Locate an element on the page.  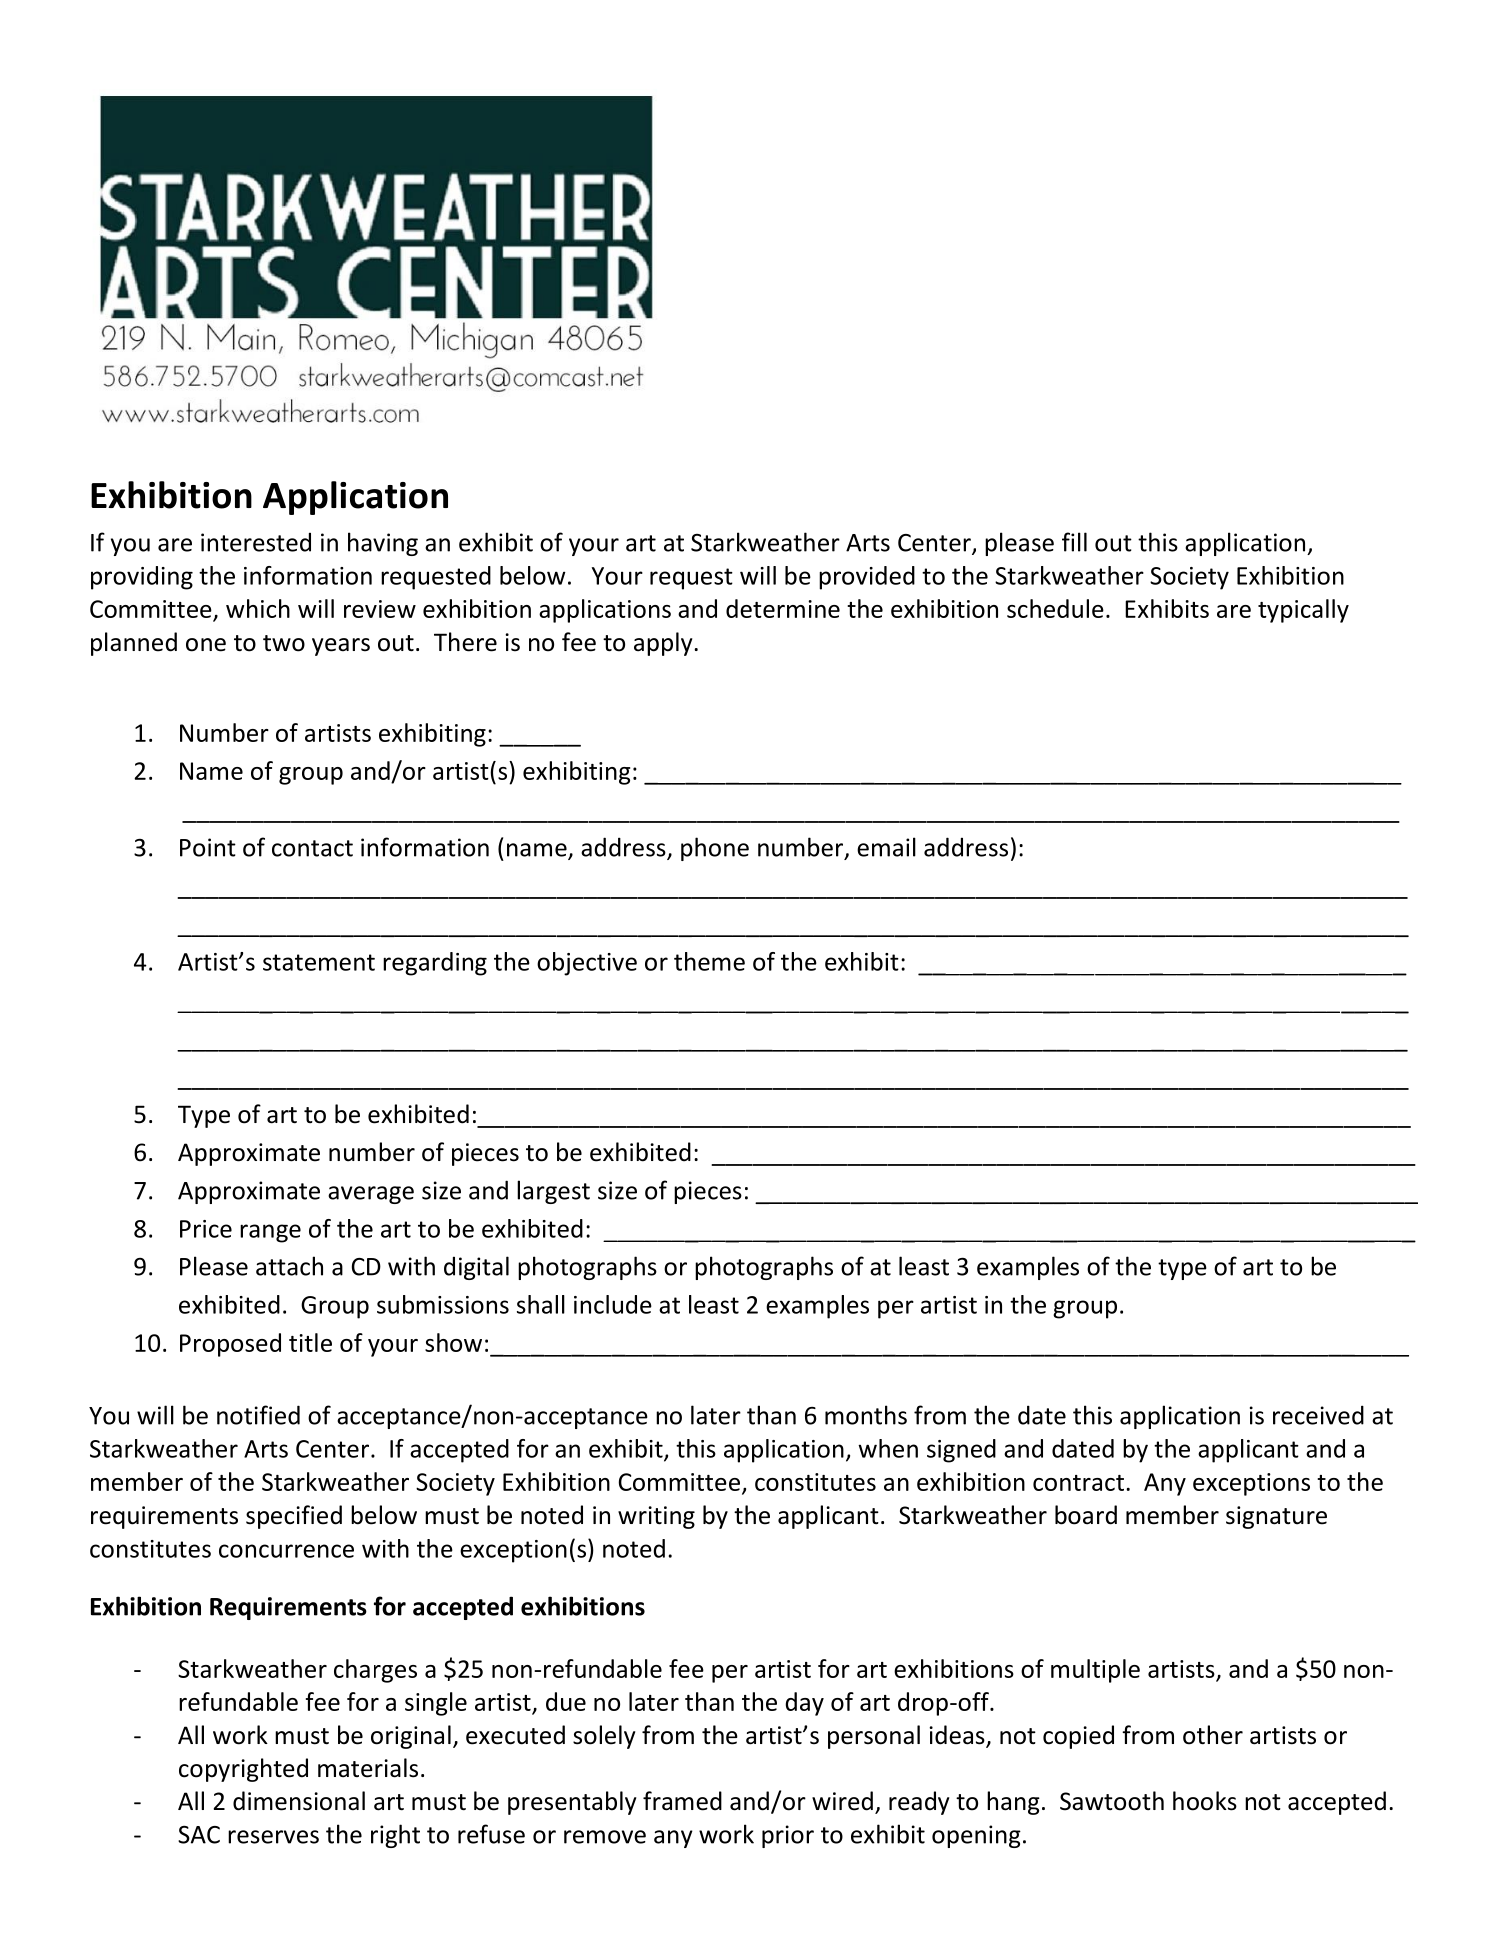
determine is located at coordinates (783, 608).
